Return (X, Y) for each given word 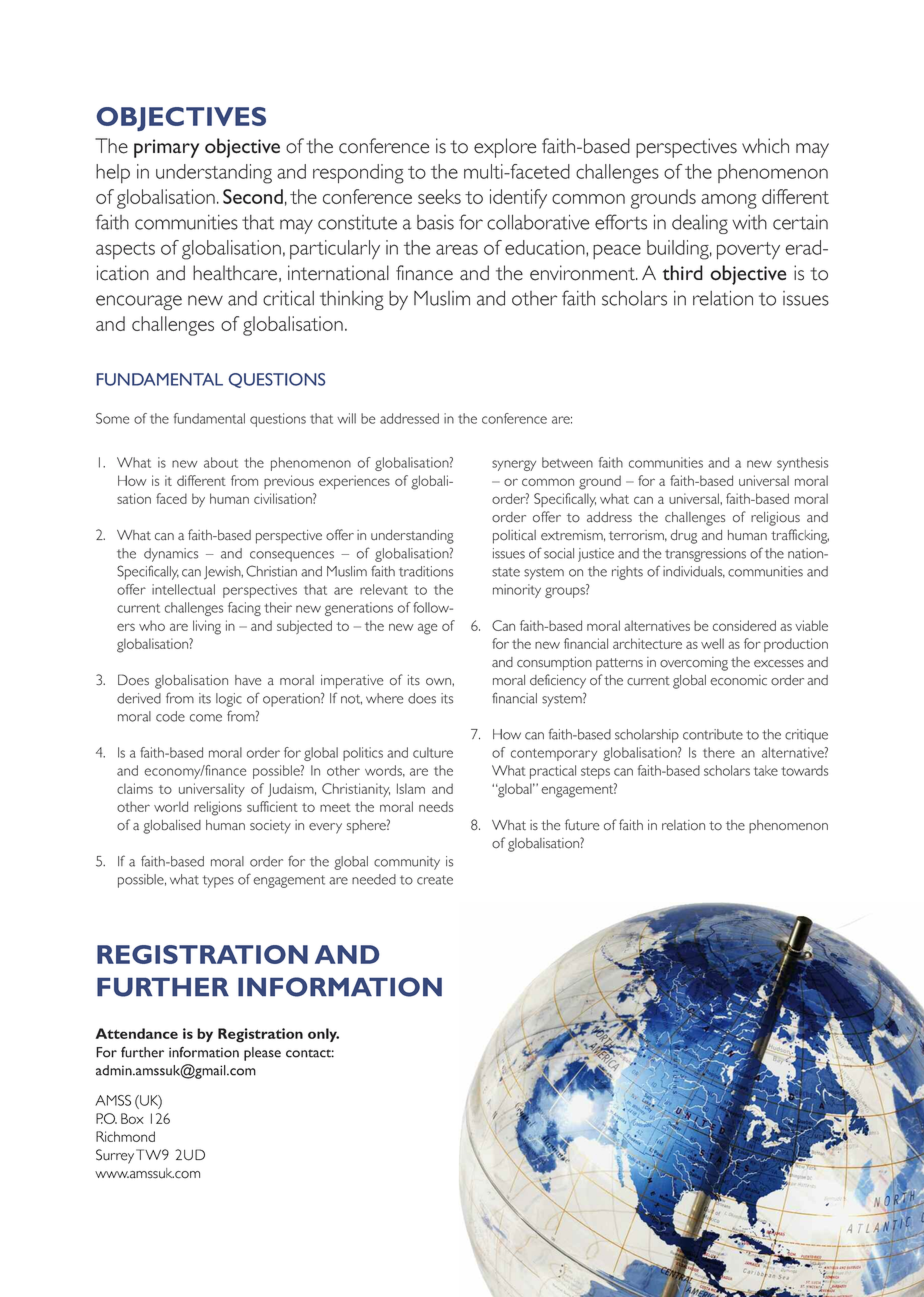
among (729, 201)
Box (132, 1118)
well (712, 643)
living (207, 627)
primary (166, 148)
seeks (439, 196)
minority (517, 591)
